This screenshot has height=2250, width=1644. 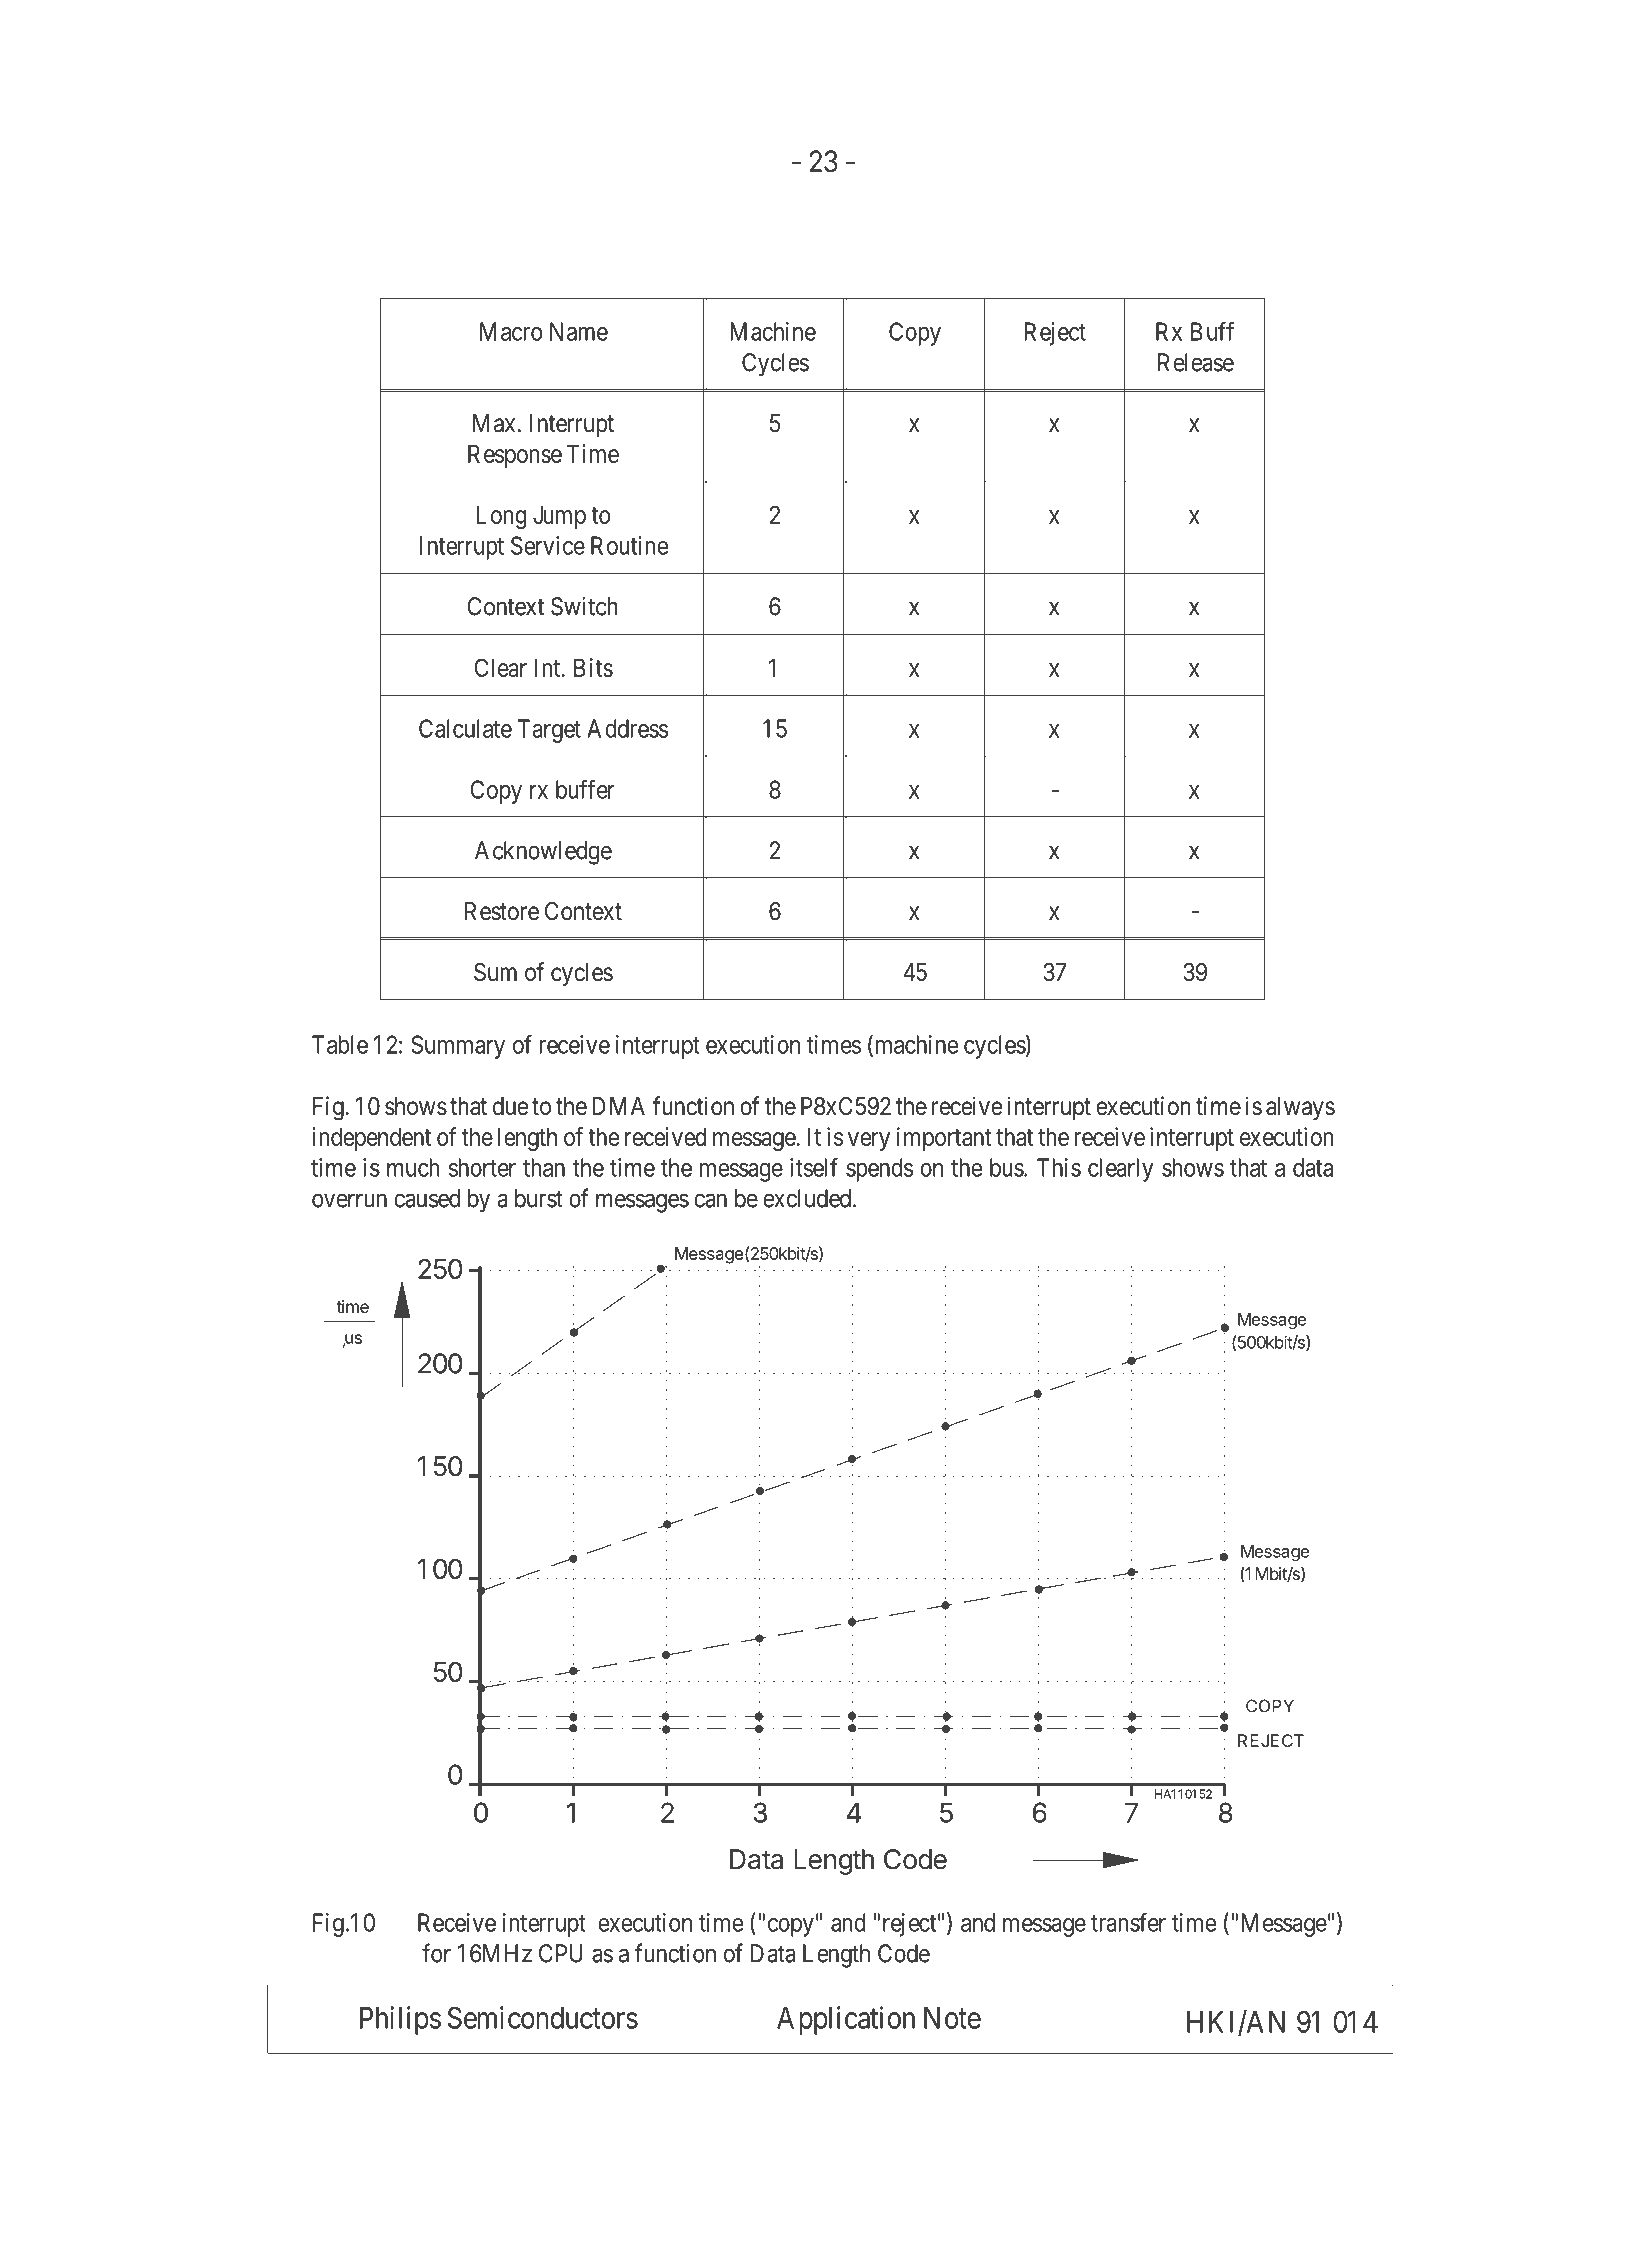 I want to click on excluded, so click(x=808, y=1198).
